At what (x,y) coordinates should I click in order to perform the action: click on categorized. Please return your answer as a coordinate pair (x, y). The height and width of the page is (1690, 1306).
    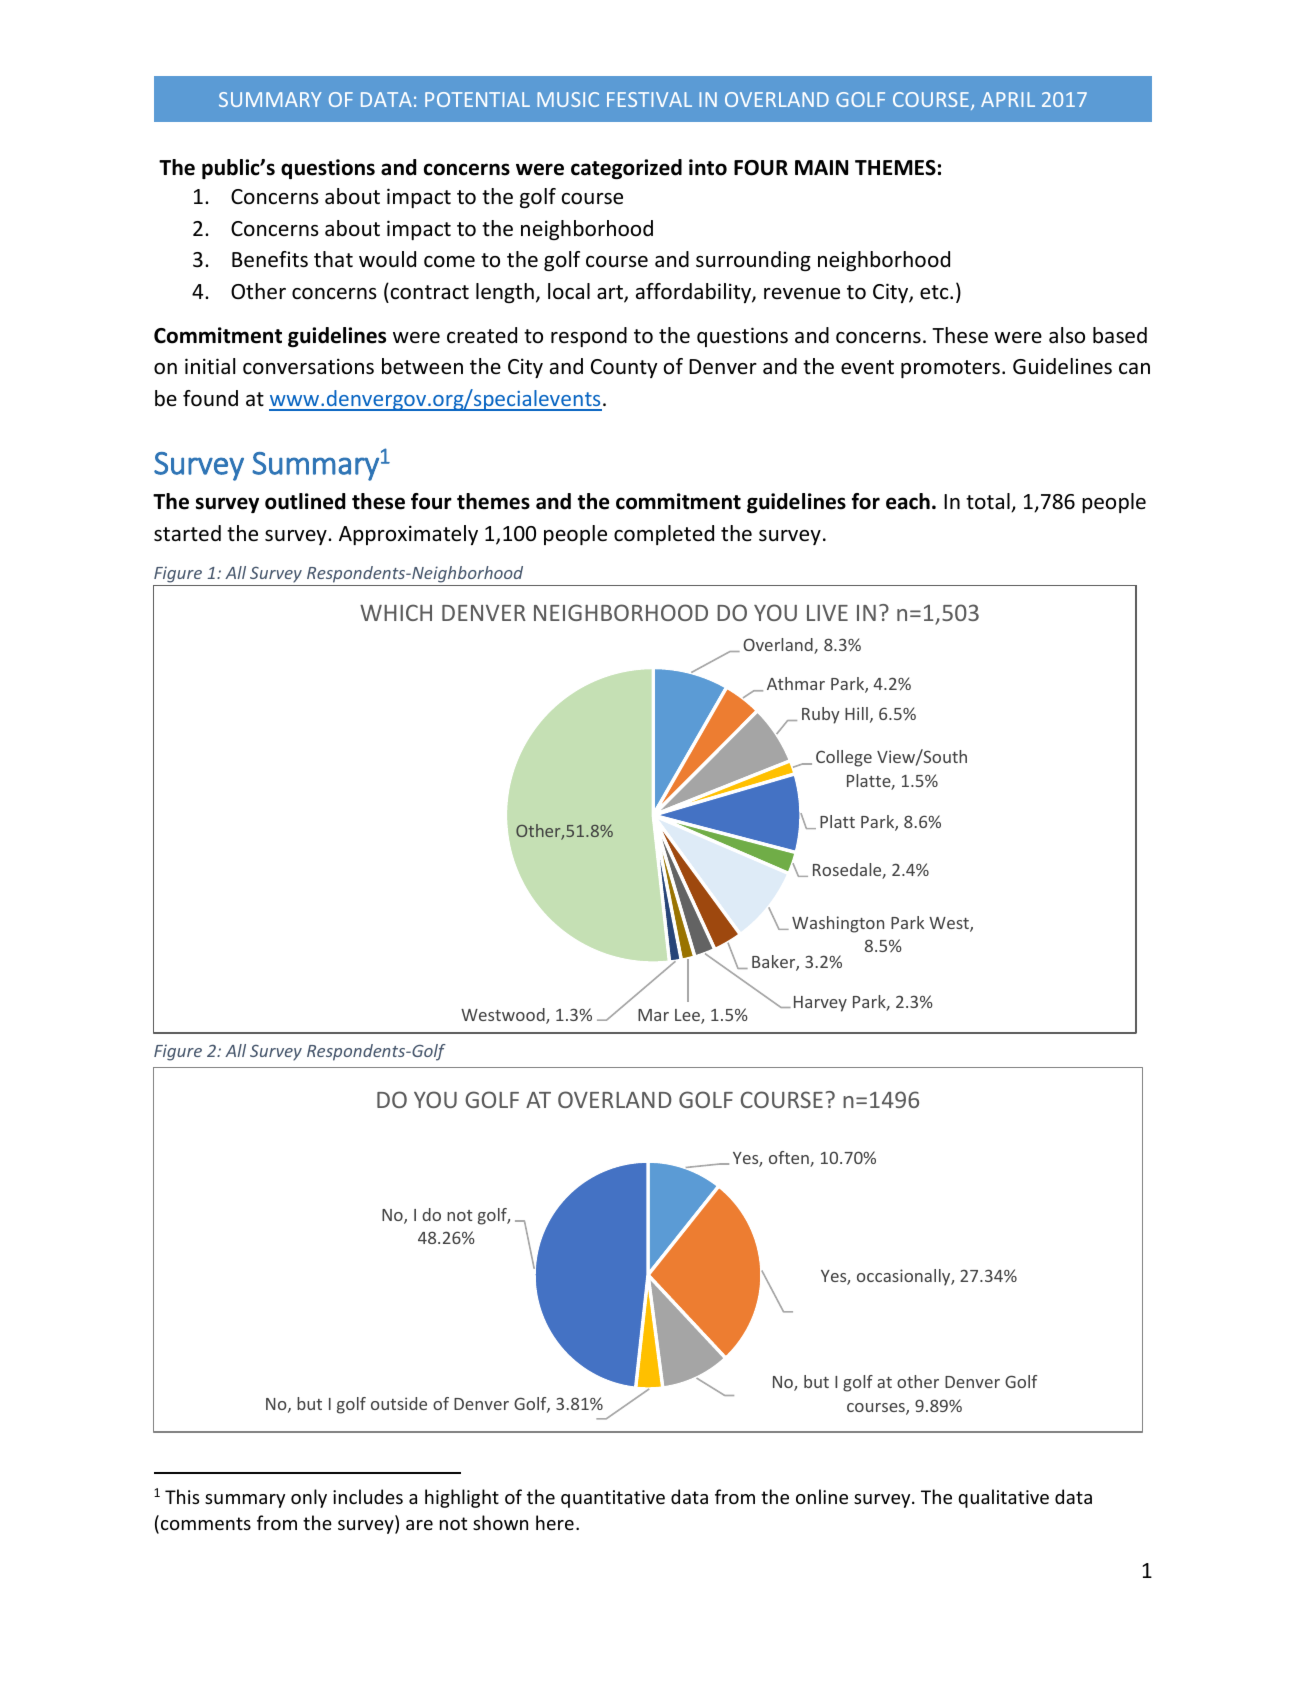
    Looking at the image, I should click on (626, 169).
